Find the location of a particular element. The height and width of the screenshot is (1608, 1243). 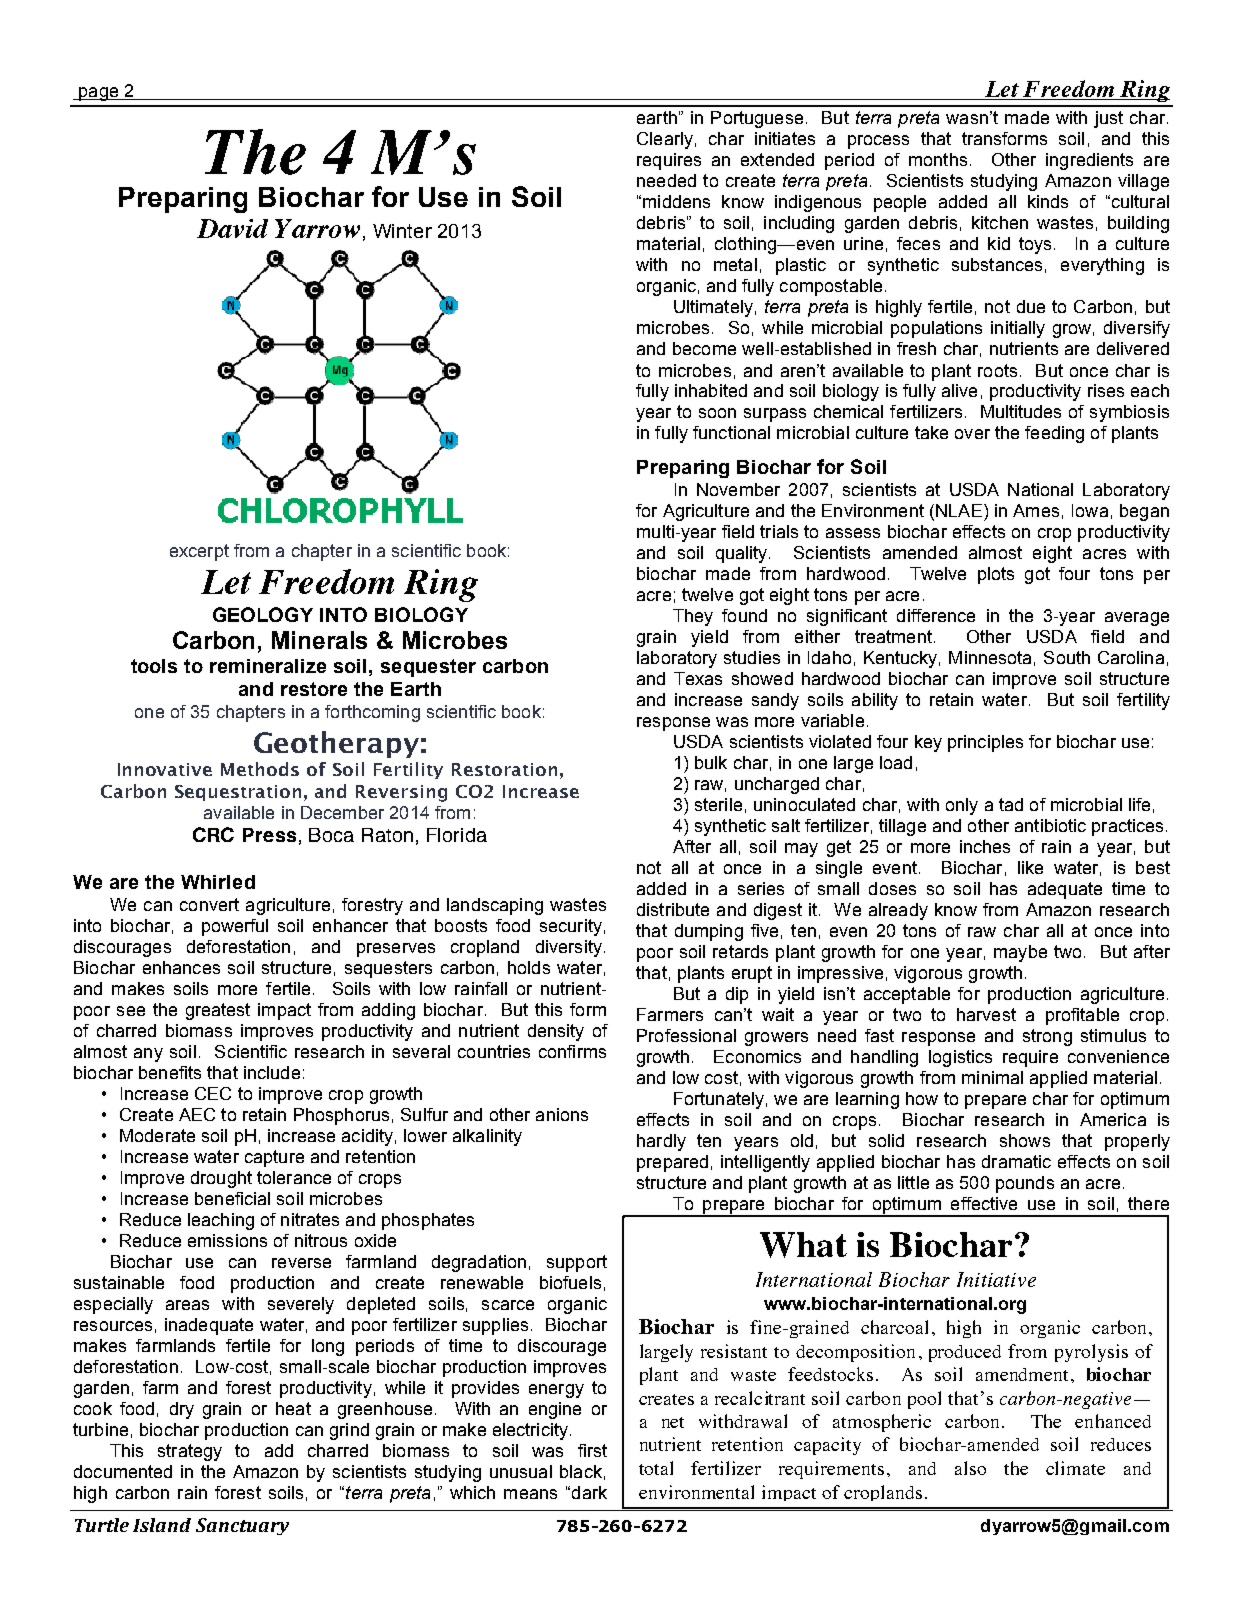

Clearly is located at coordinates (665, 140).
